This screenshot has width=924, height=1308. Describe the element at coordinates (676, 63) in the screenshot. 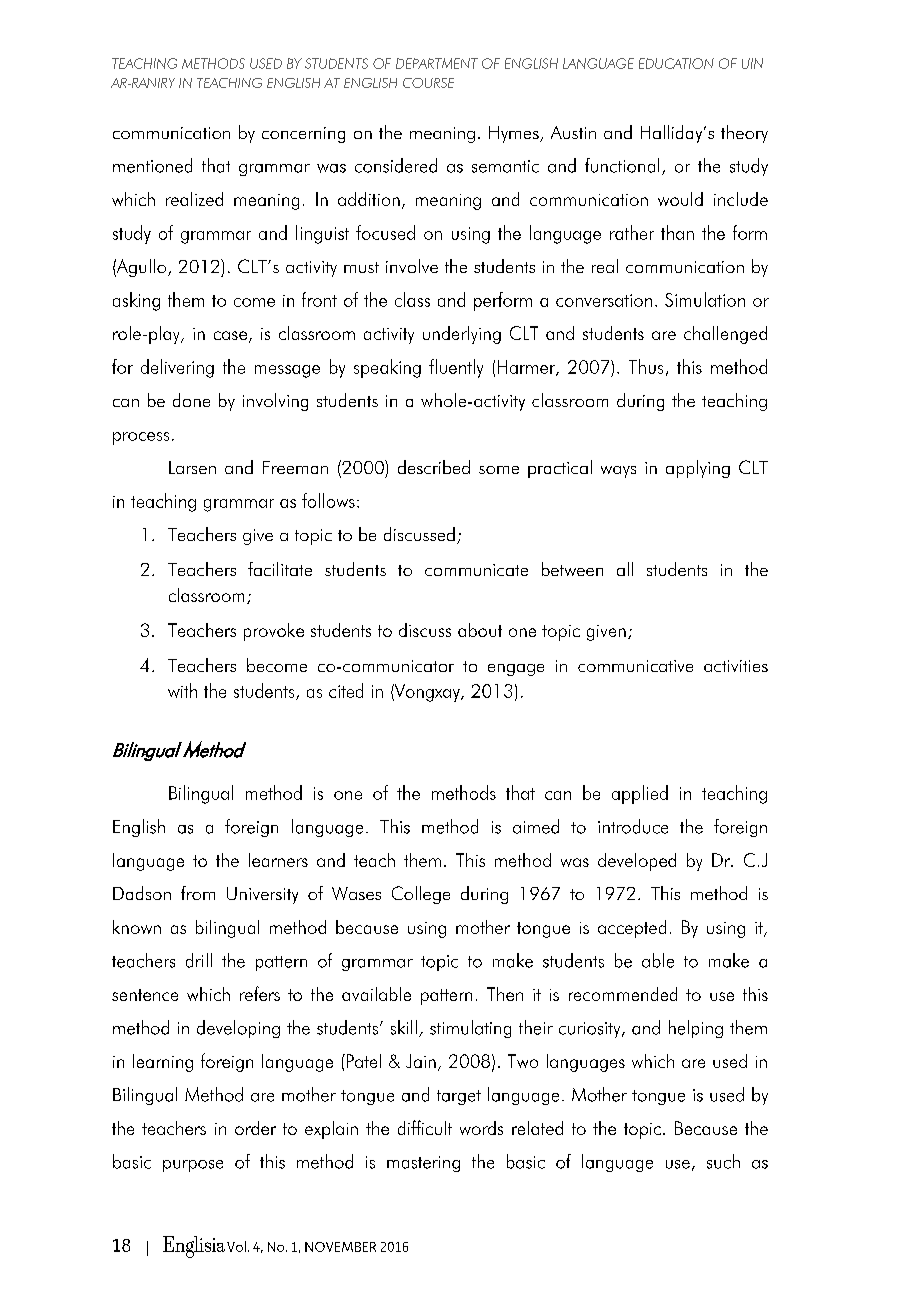

I see `EDUCATION` at that location.
